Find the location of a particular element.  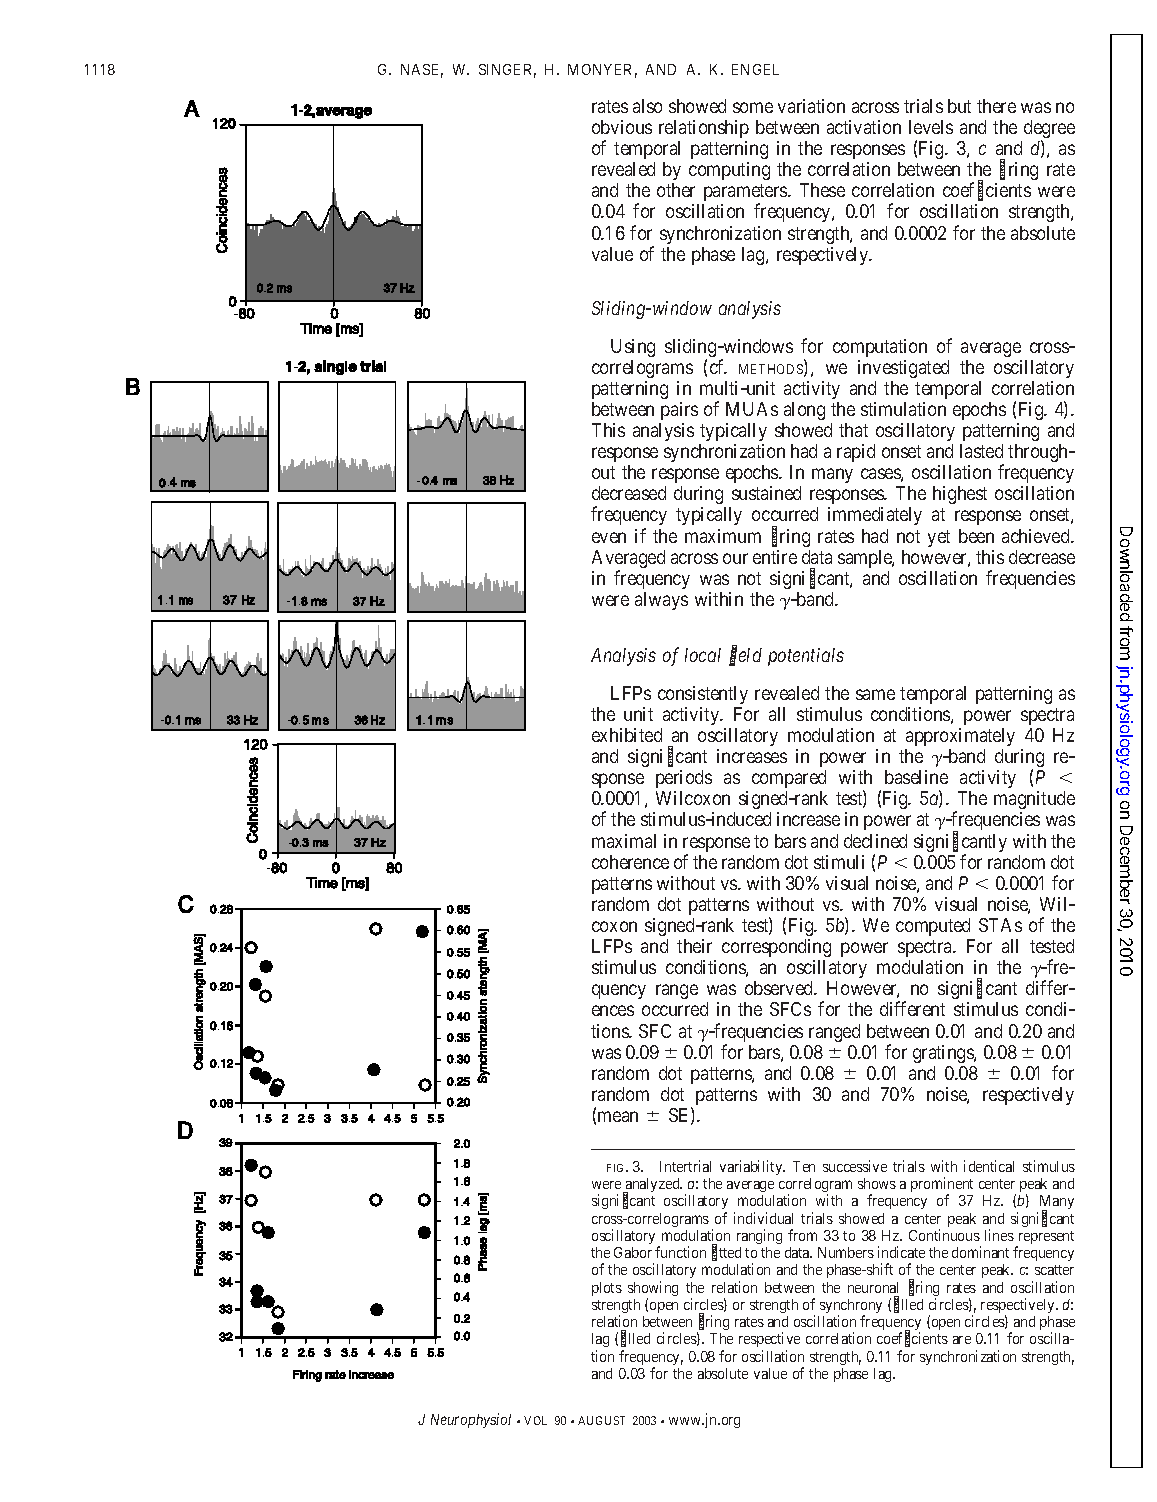

synchrony is located at coordinates (851, 1307).
